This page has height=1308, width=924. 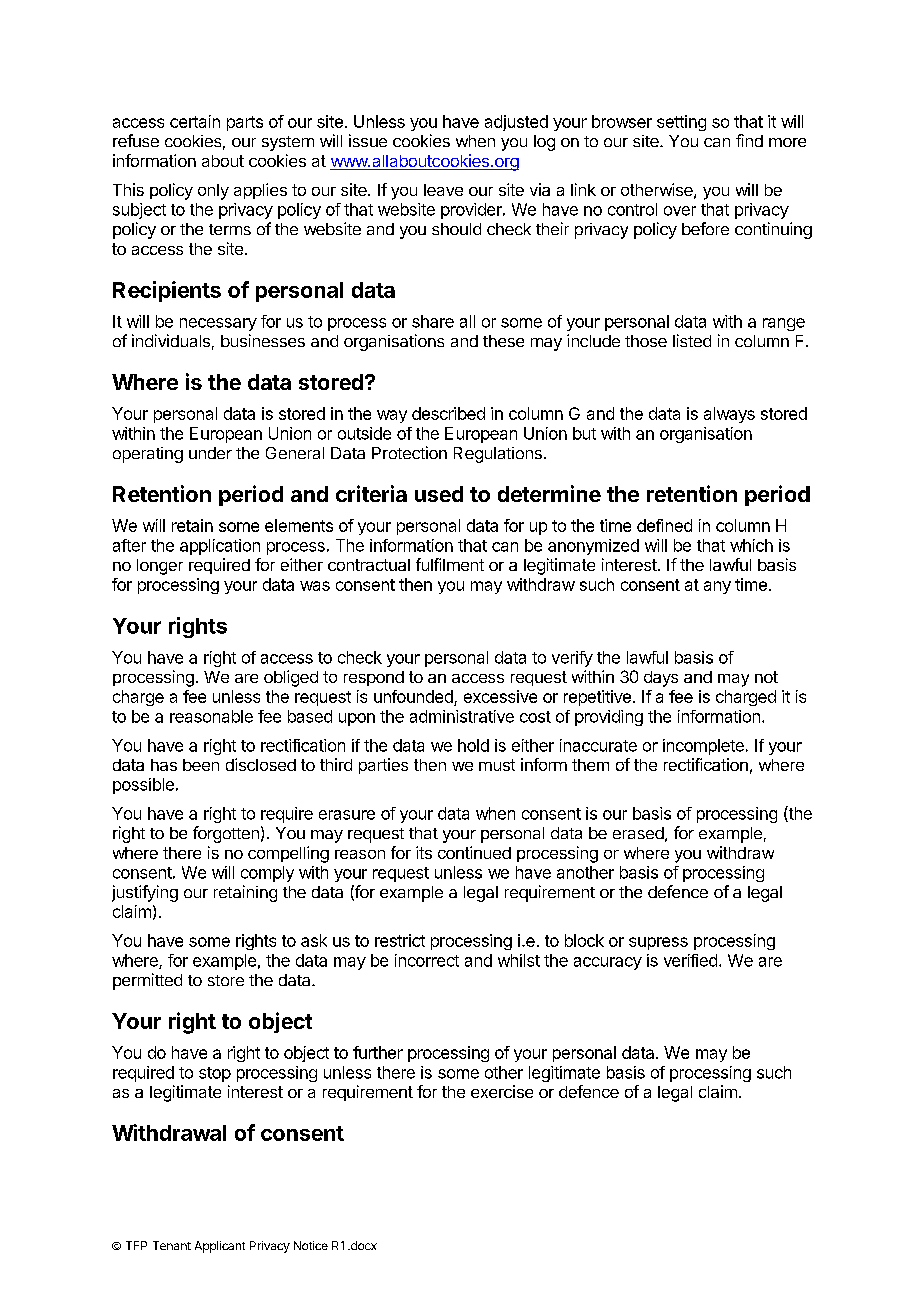 What do you see at coordinates (749, 140) in the page?
I see `find` at bounding box center [749, 140].
